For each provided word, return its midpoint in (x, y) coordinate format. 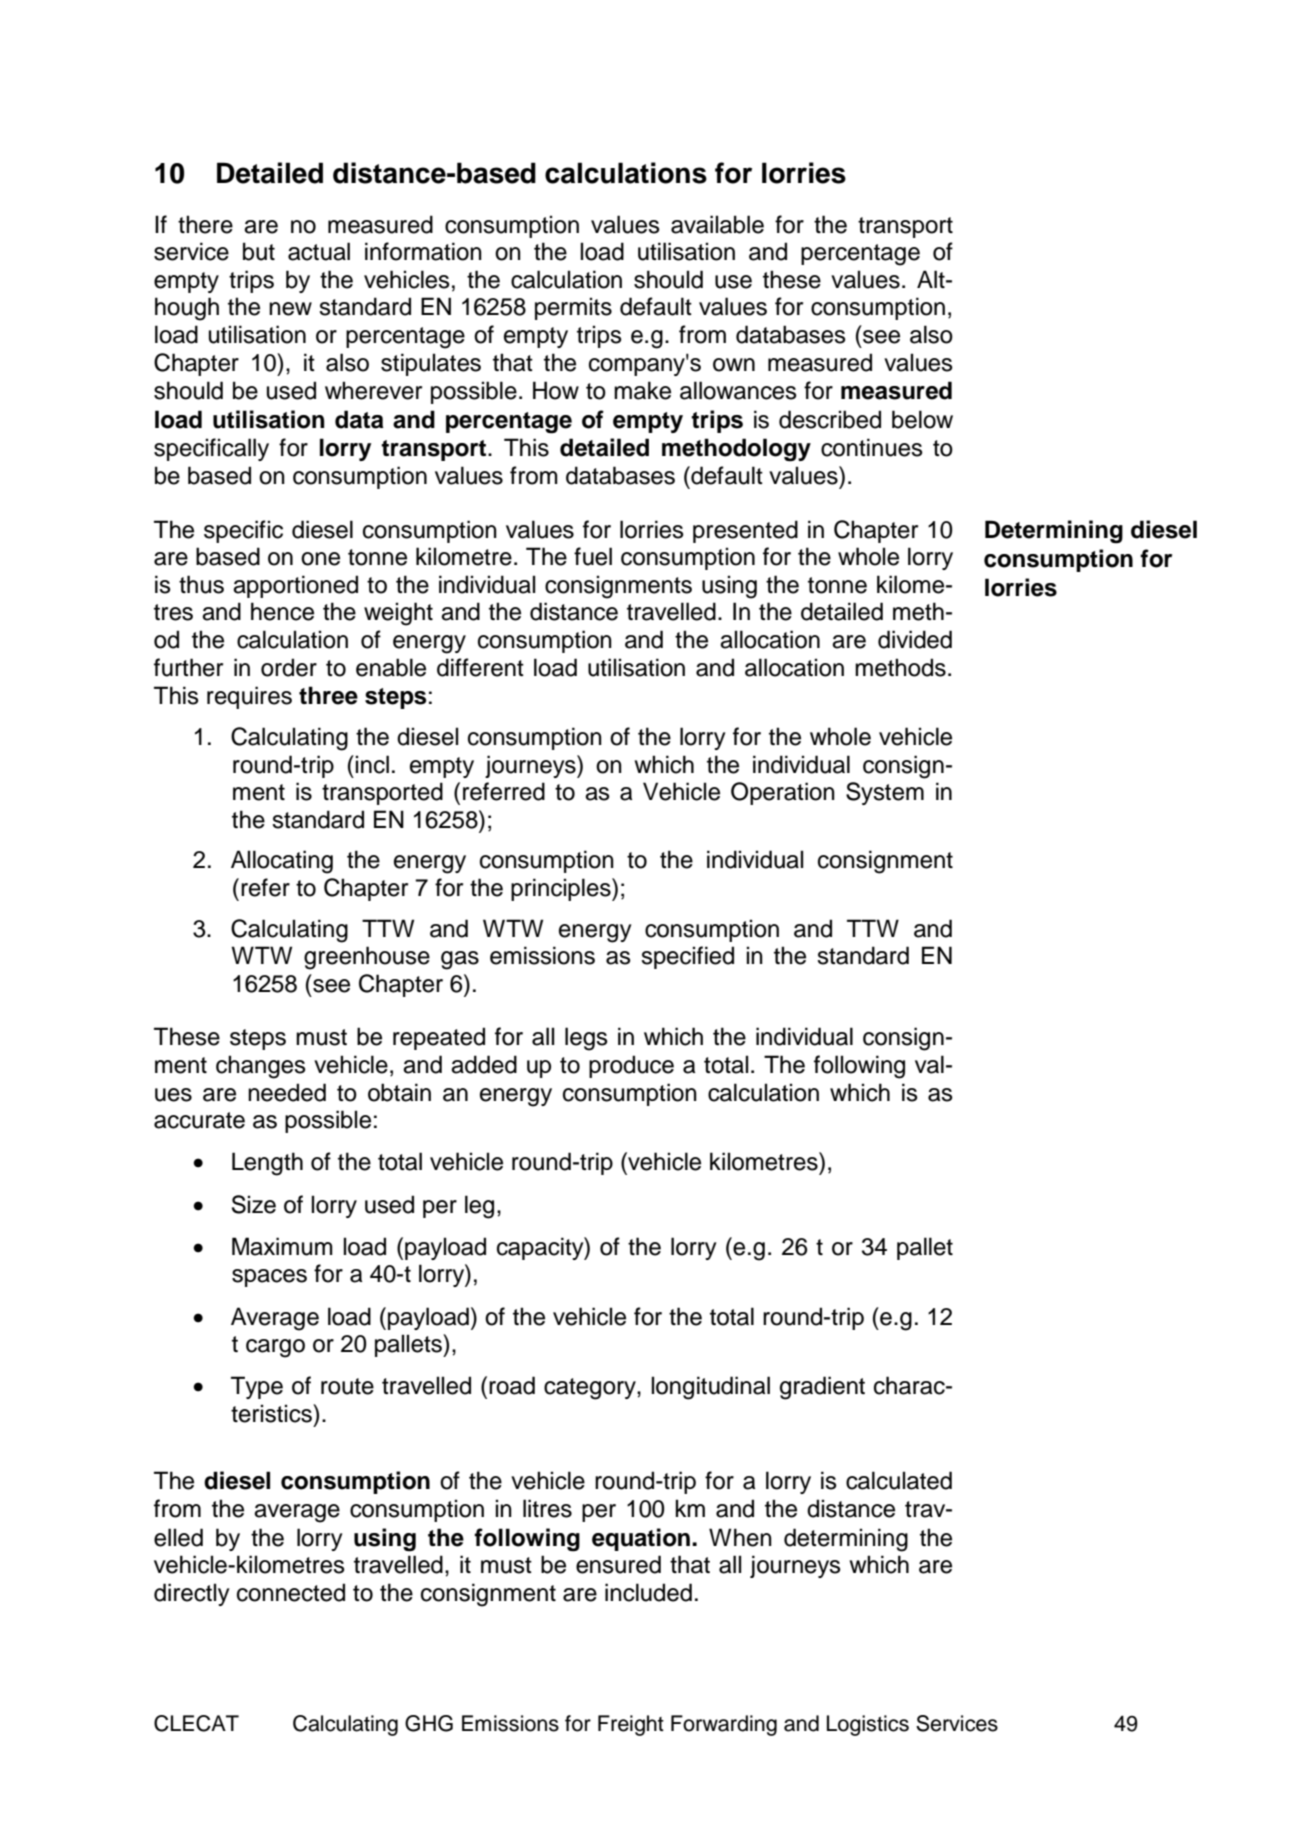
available (717, 224)
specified (687, 957)
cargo (275, 1348)
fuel (593, 556)
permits (573, 308)
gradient (822, 1388)
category (591, 1389)
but (259, 251)
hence (282, 611)
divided (915, 639)
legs (586, 1039)
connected (291, 1592)
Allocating (282, 862)
